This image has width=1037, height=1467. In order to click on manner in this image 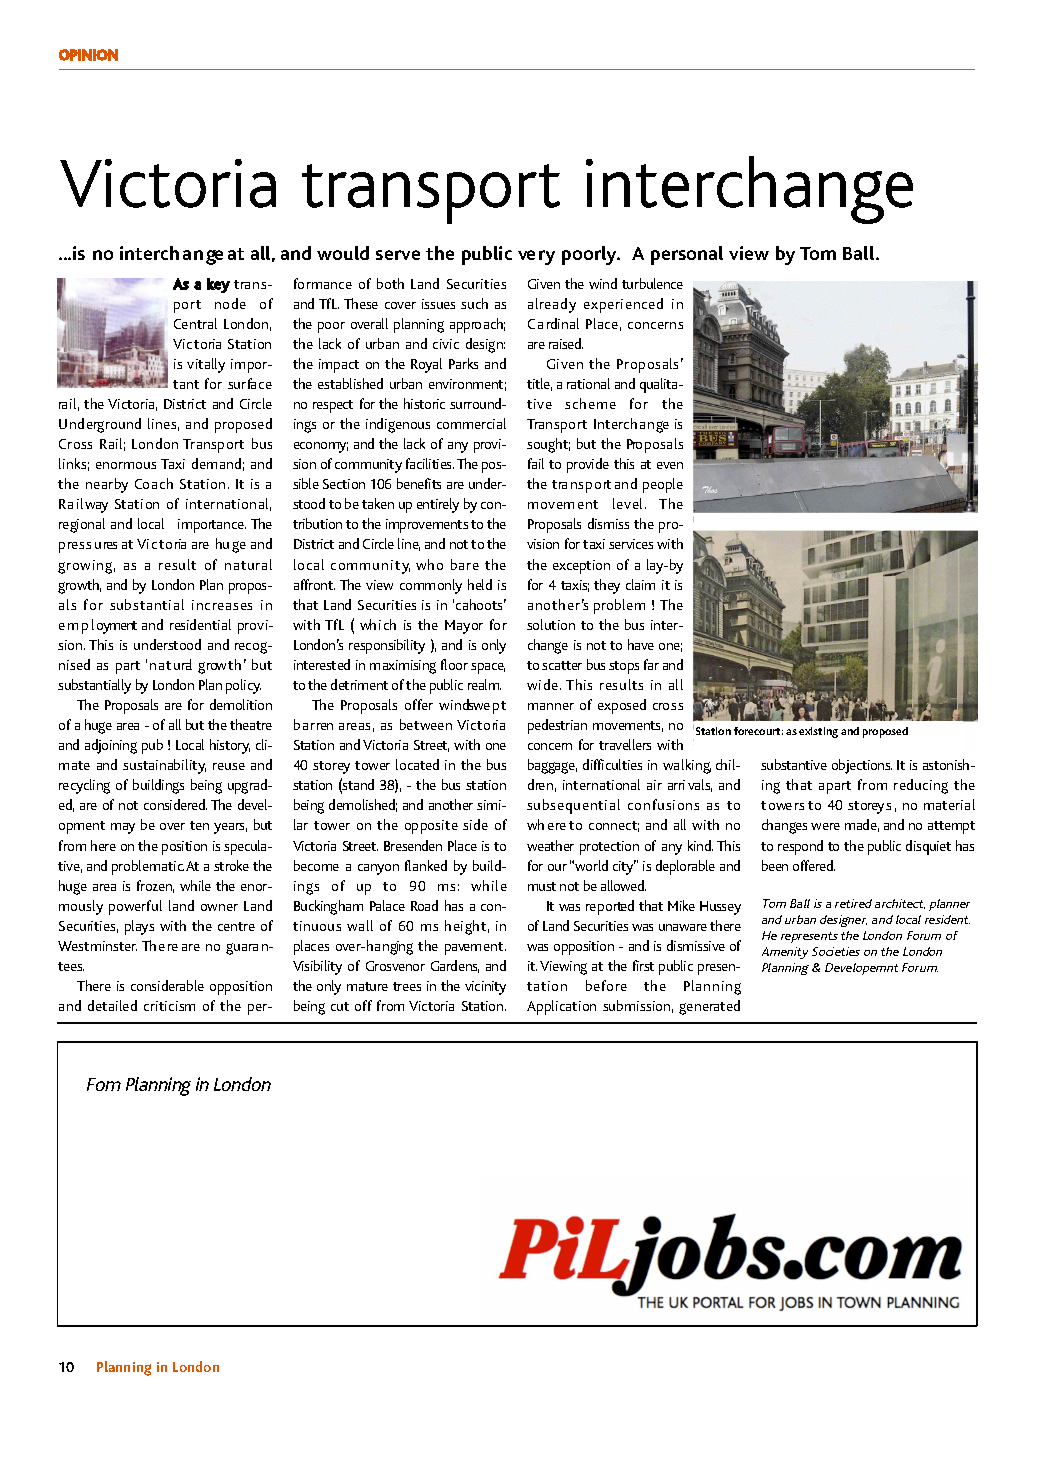, I will do `click(551, 706)`.
